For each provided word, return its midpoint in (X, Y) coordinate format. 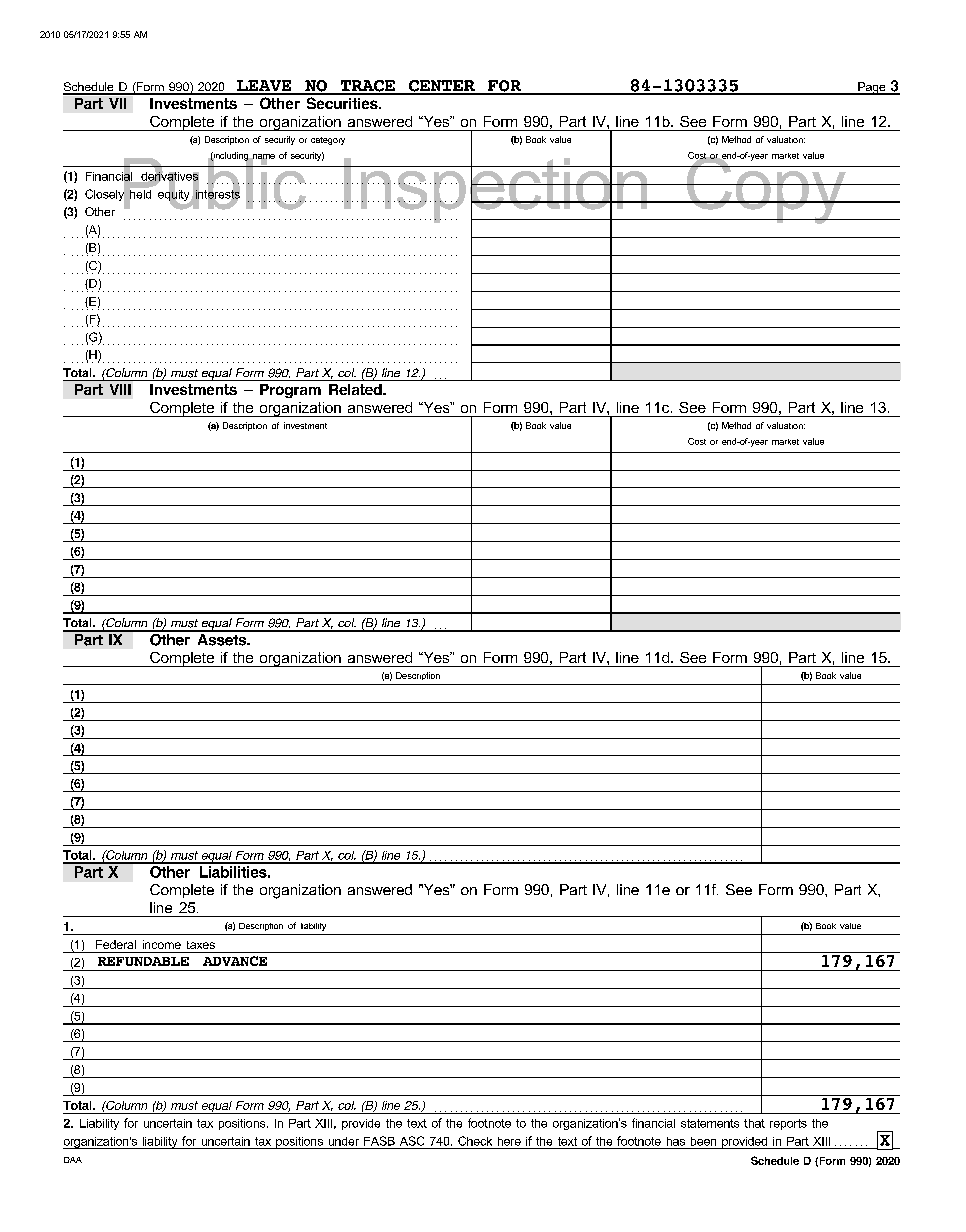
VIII (120, 389)
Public (214, 182)
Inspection (496, 190)
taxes (201, 945)
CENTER (441, 87)
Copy (766, 189)
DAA (73, 1160)
